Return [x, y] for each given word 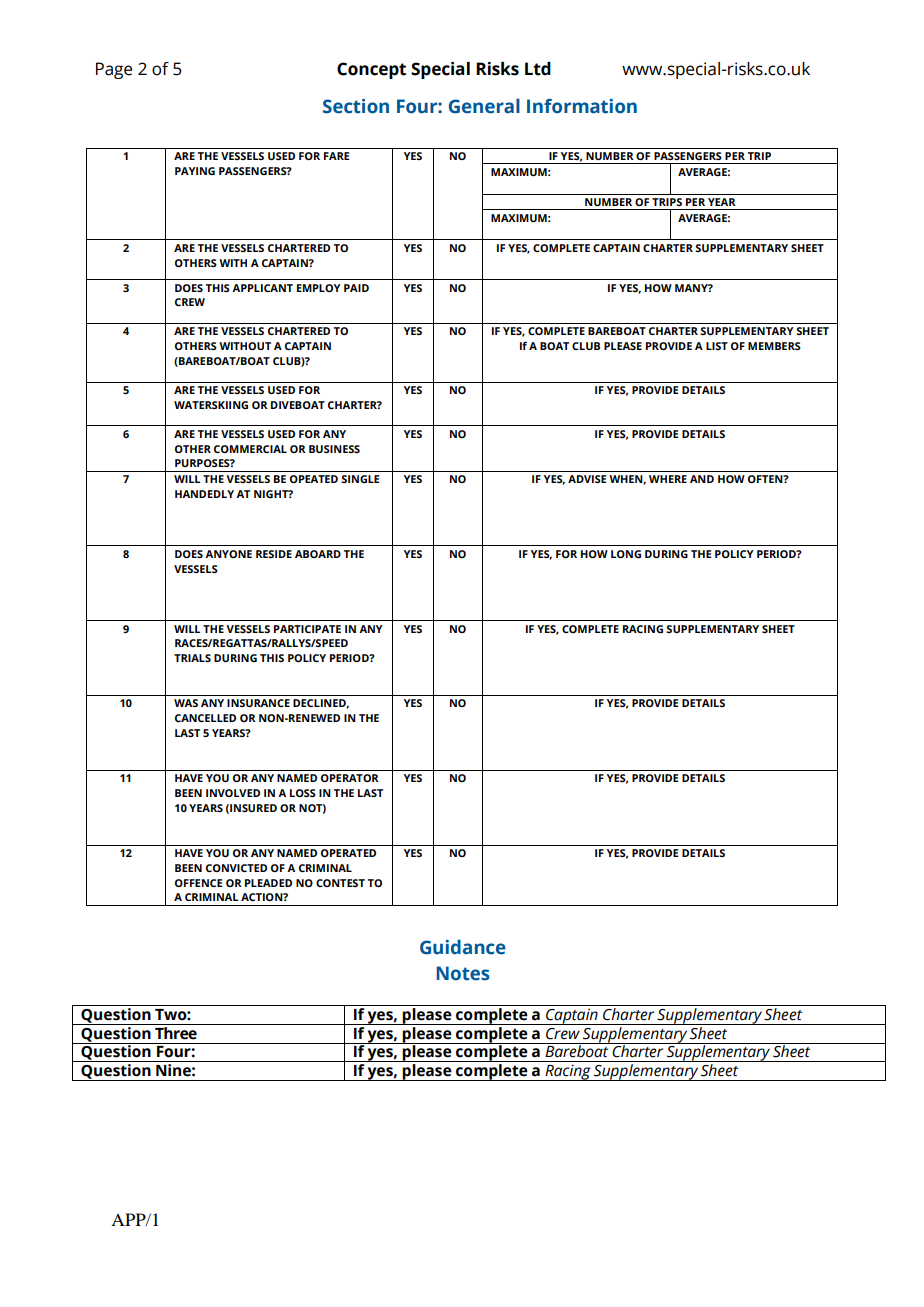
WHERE [668, 479]
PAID [356, 288]
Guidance [463, 947]
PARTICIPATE [307, 629]
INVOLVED [233, 793]
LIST [717, 346]
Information [582, 106]
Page [114, 70]
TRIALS [192, 658]
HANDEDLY [204, 494]
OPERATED [348, 853]
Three [176, 1033]
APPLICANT [262, 288]
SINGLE [360, 479]
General [484, 106]
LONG [626, 554]
